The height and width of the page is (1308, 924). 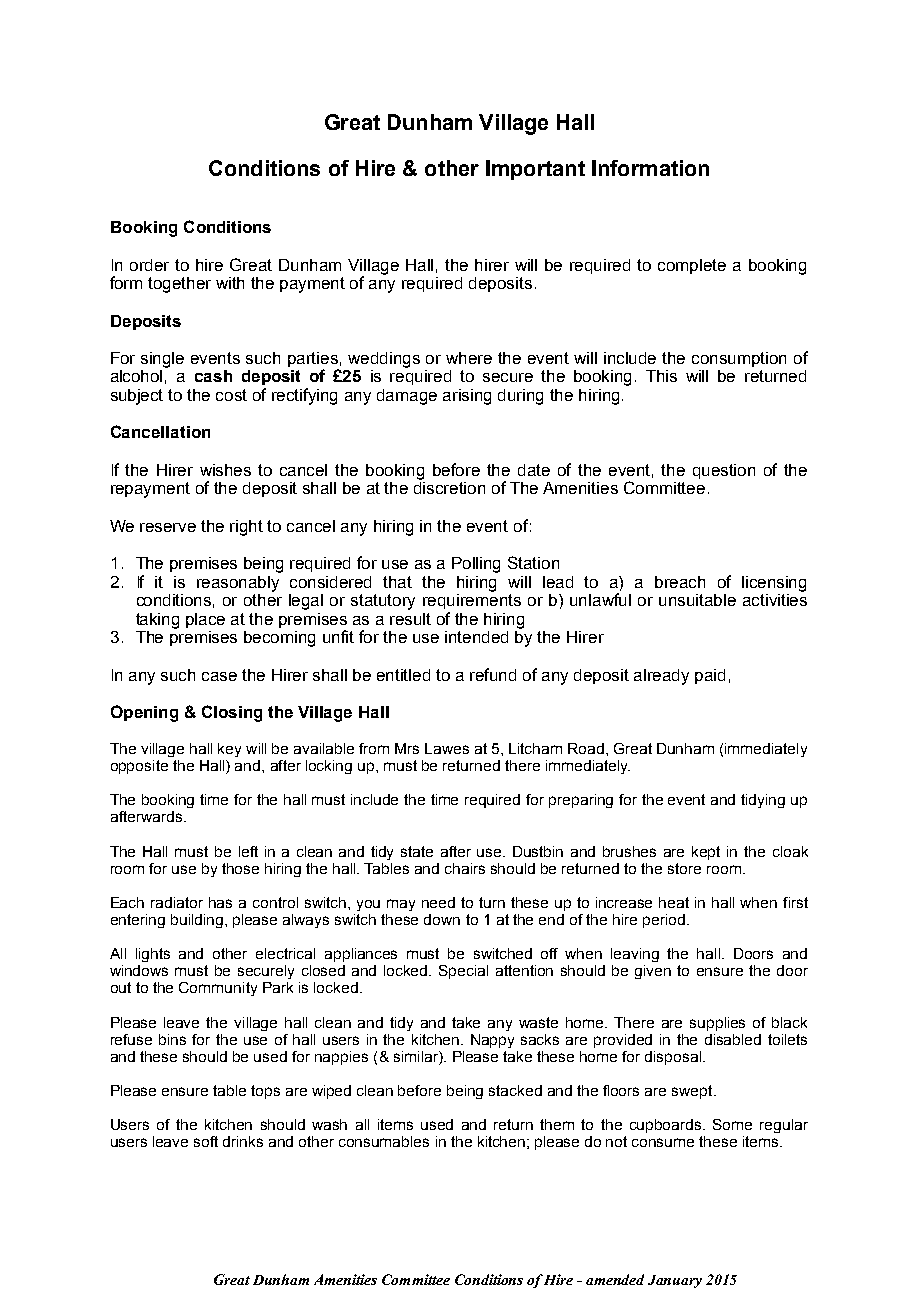 What do you see at coordinates (218, 989) in the page?
I see `Community` at bounding box center [218, 989].
